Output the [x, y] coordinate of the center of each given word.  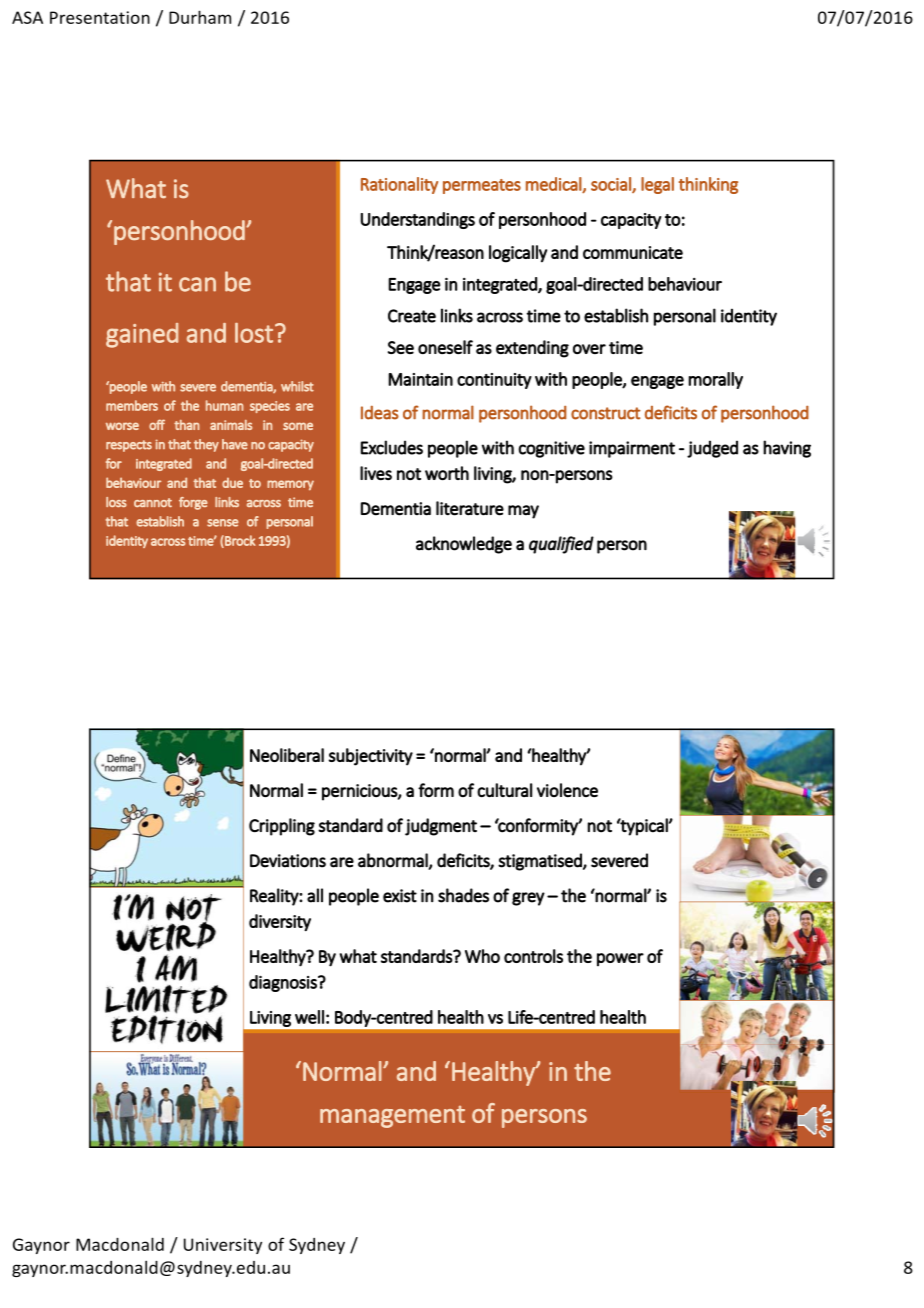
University [223, 1246]
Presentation [100, 17]
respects [129, 446]
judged [712, 449]
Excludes [392, 447]
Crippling [282, 827]
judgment [441, 827]
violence [567, 790]
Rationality [399, 185]
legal [657, 185]
